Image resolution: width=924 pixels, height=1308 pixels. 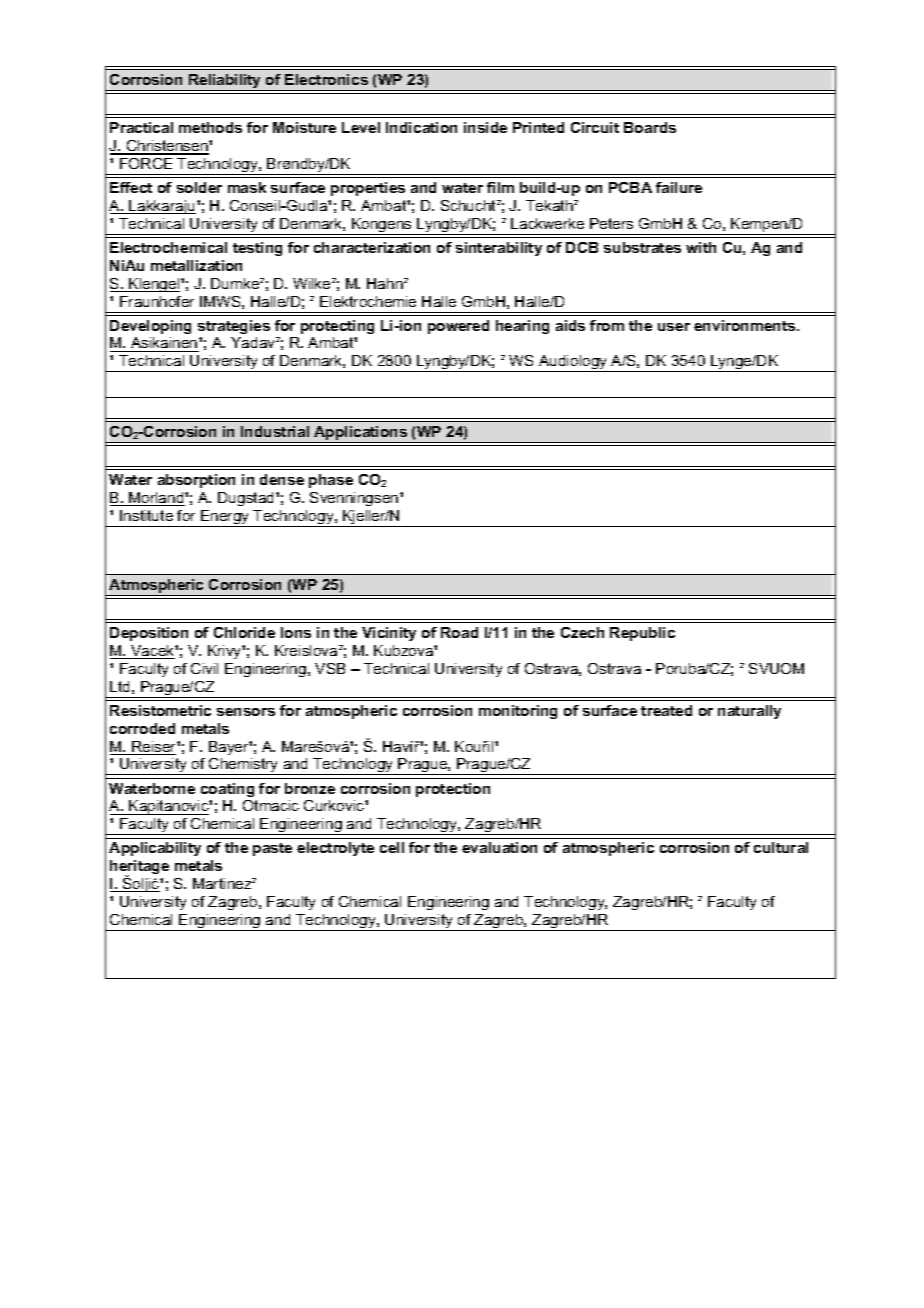 I want to click on cultural, so click(x=781, y=847).
